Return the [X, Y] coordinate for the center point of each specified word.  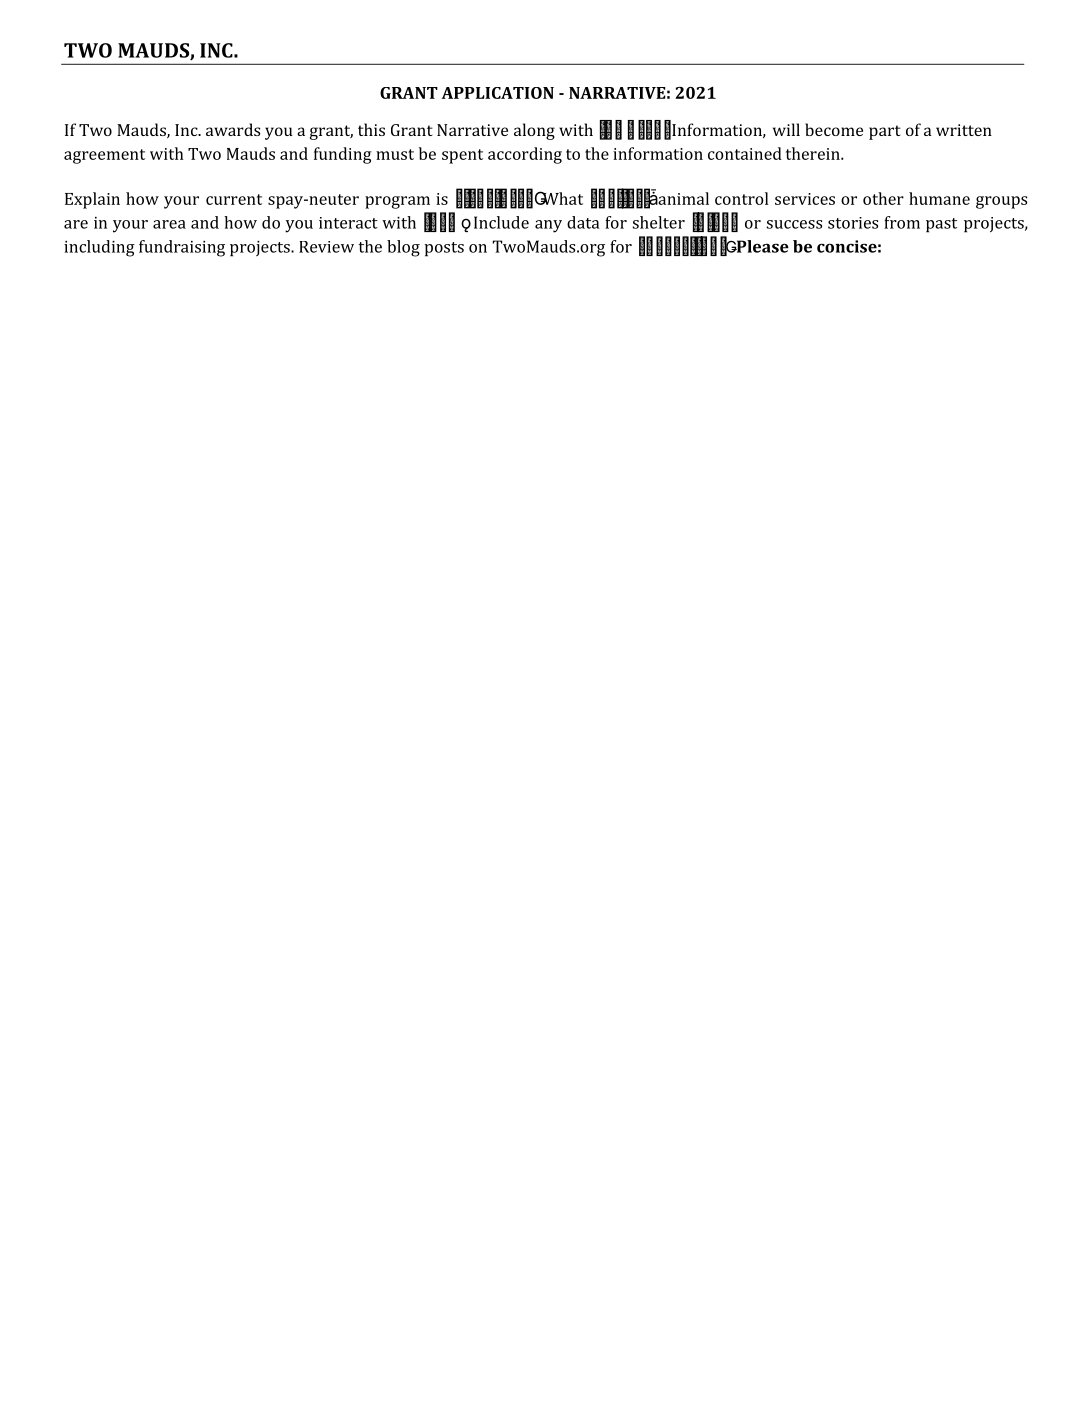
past [941, 225]
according [525, 155]
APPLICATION [497, 93]
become [834, 129]
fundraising [182, 248]
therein [814, 153]
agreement [104, 156]
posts [444, 249]
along [534, 131]
